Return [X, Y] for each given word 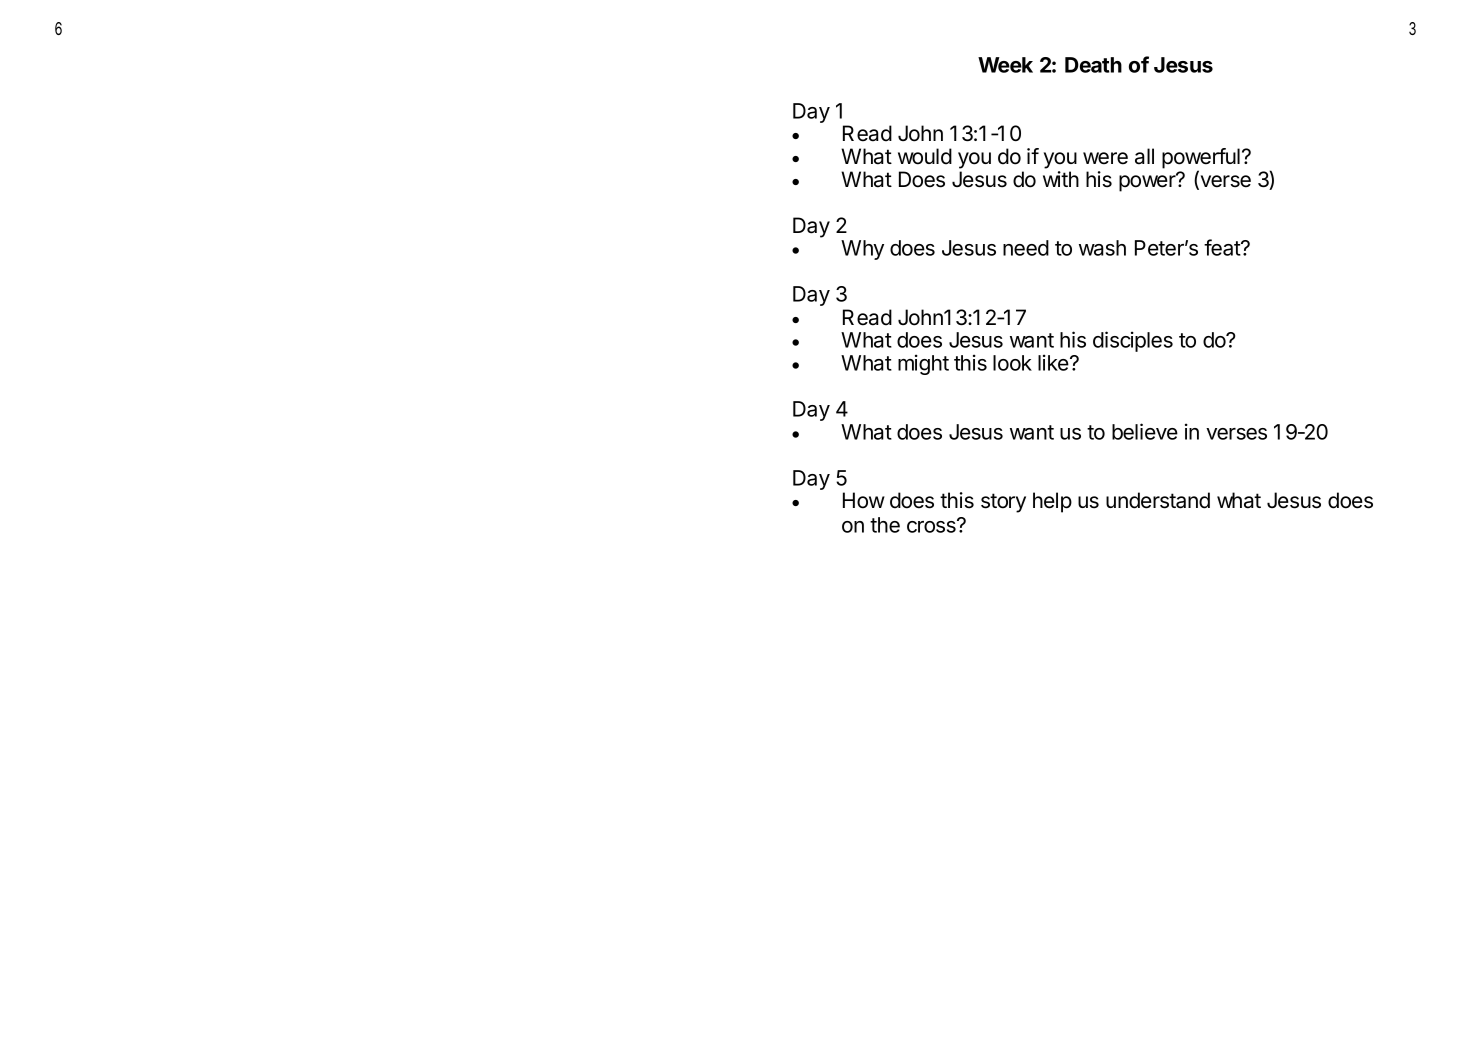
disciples [1133, 341]
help [1052, 502]
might [923, 364]
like [1054, 362]
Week [1005, 65]
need [1026, 248]
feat [1223, 247]
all [1144, 156]
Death [1093, 65]
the [885, 525]
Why [862, 250]
